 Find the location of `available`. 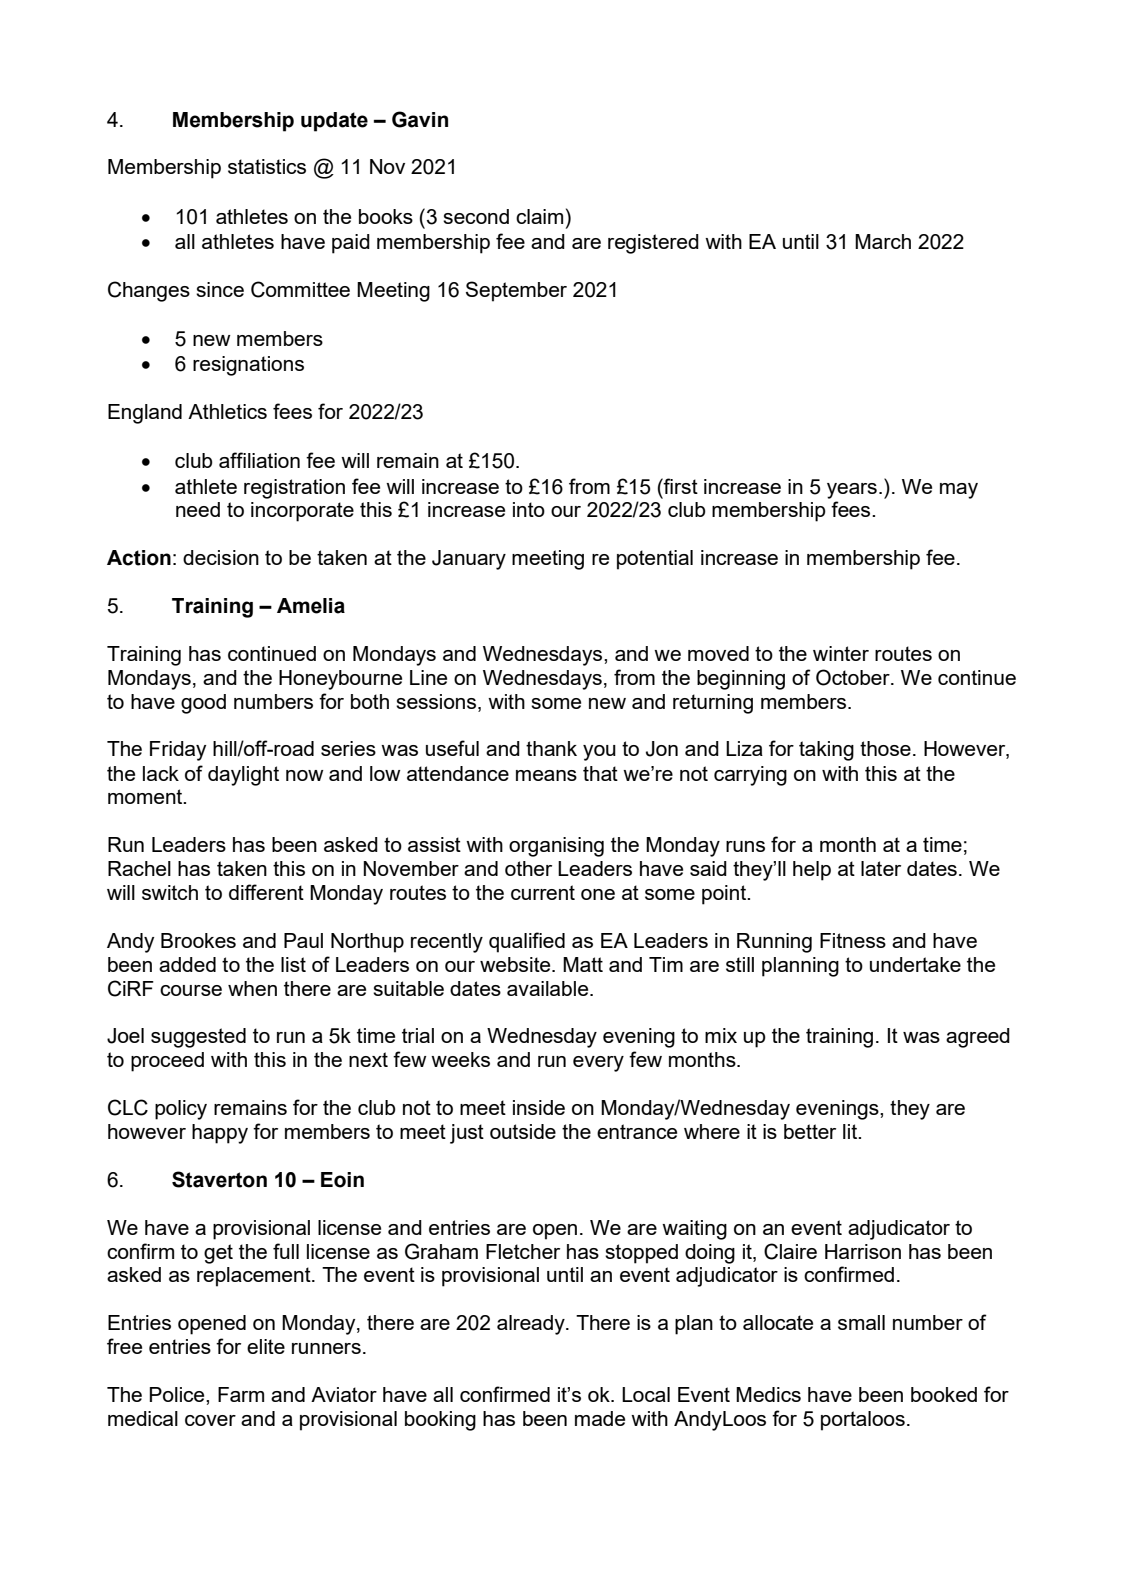

available is located at coordinates (549, 988).
